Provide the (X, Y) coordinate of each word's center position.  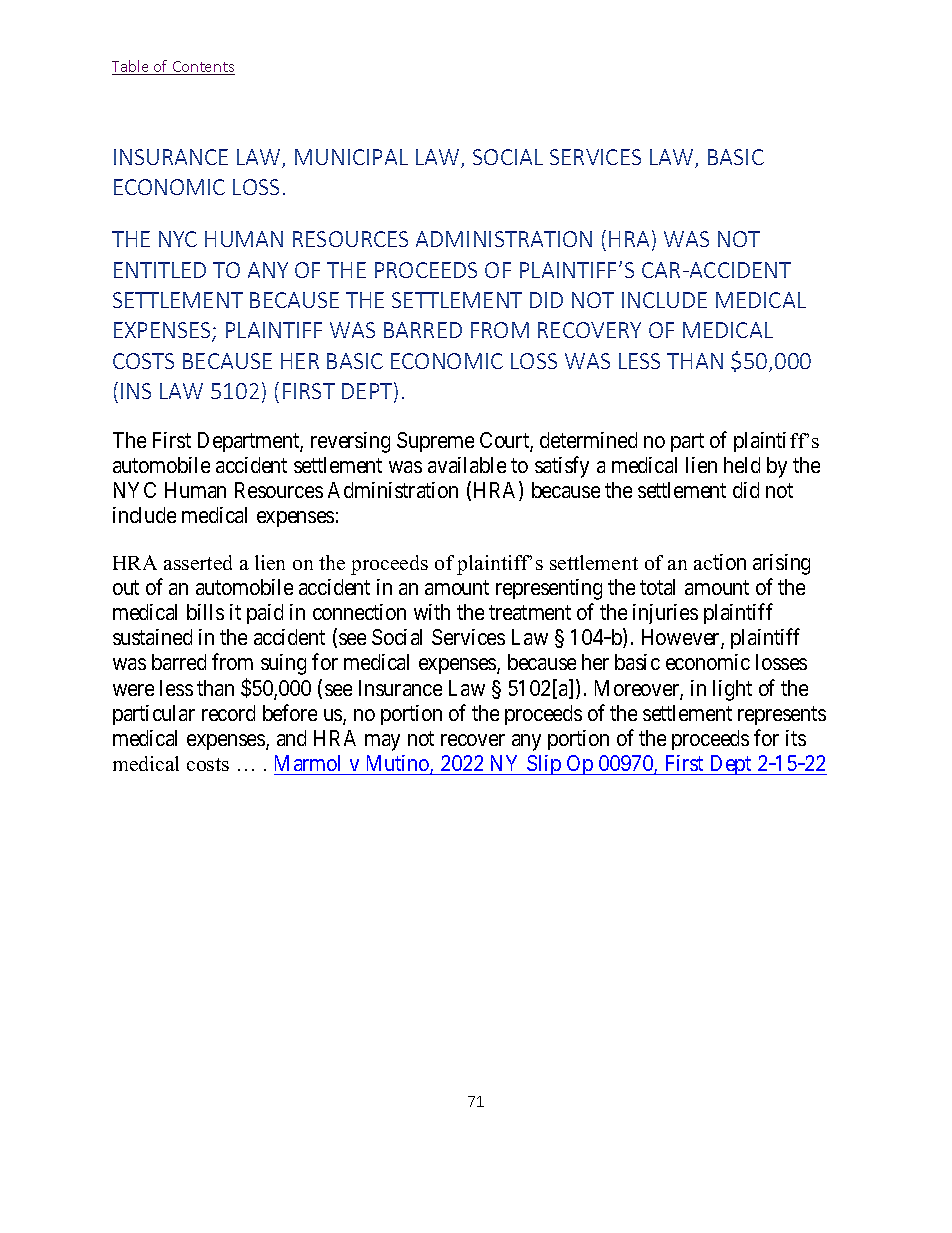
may (382, 742)
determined (588, 440)
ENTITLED (160, 270)
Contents (202, 68)
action (720, 562)
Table (132, 67)
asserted (198, 562)
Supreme (435, 442)
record (228, 713)
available (467, 465)
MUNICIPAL (351, 157)
